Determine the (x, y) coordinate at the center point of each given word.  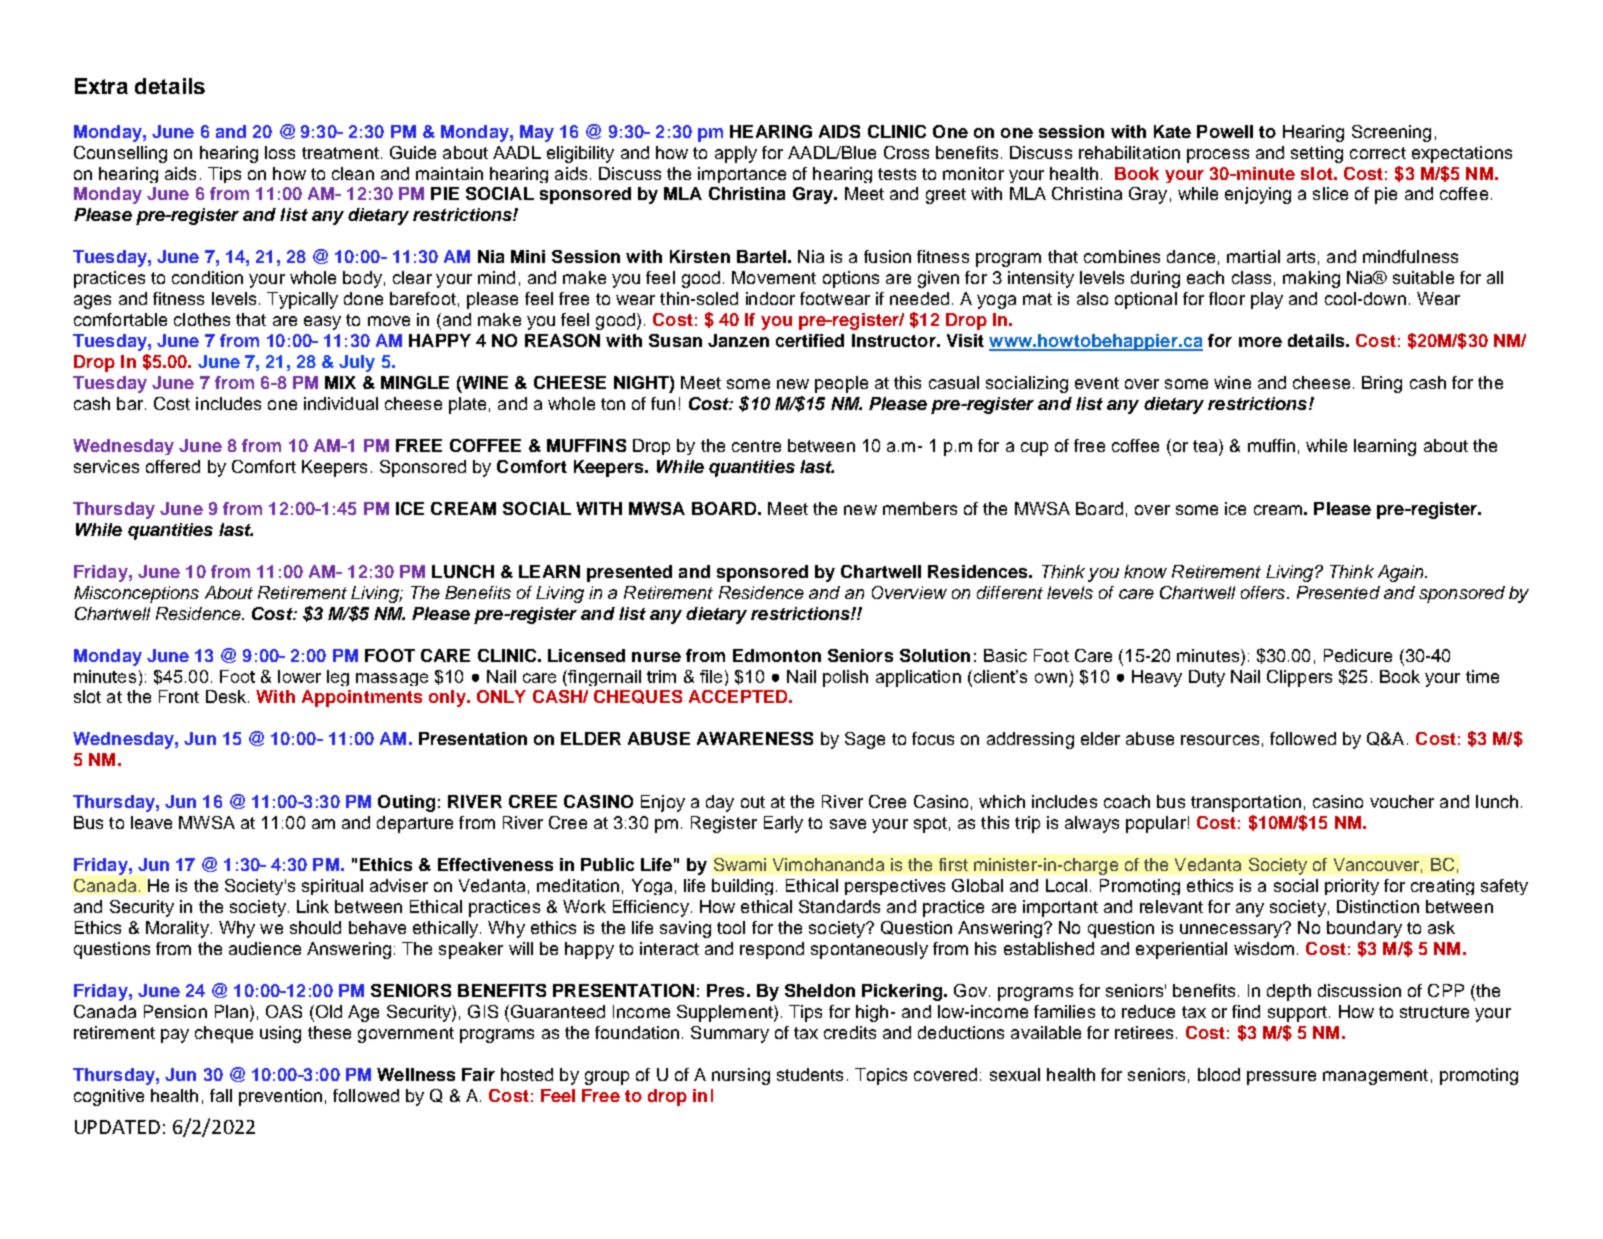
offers (1263, 592)
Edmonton (777, 655)
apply (736, 154)
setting (1317, 154)
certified (810, 340)
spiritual (332, 887)
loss (280, 152)
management (1375, 1077)
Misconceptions (136, 594)
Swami (740, 864)
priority (1352, 887)
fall (221, 1095)
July (357, 363)
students (810, 1074)
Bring (1382, 384)
